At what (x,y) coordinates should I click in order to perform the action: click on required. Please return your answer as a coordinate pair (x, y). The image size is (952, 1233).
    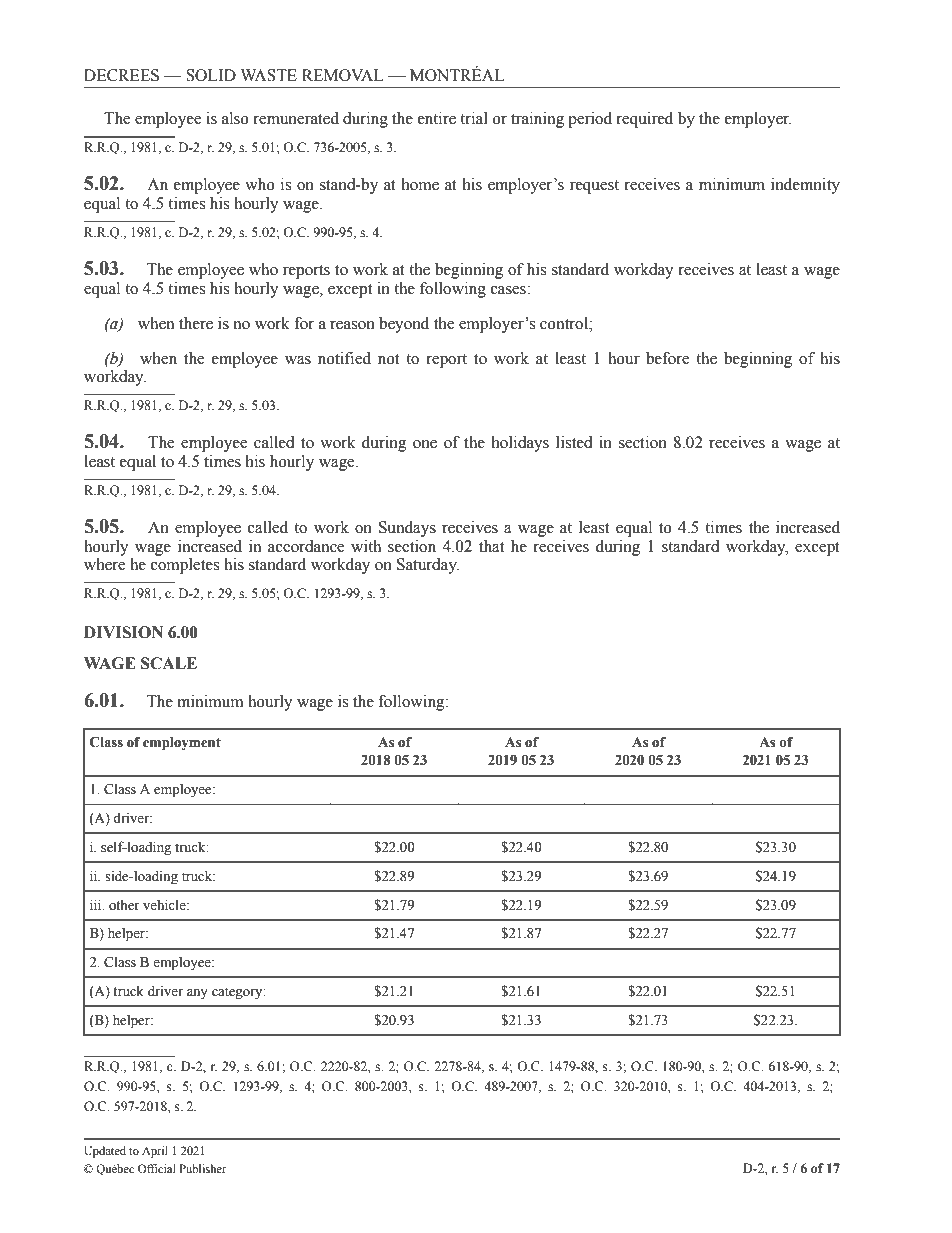
    Looking at the image, I should click on (644, 120).
